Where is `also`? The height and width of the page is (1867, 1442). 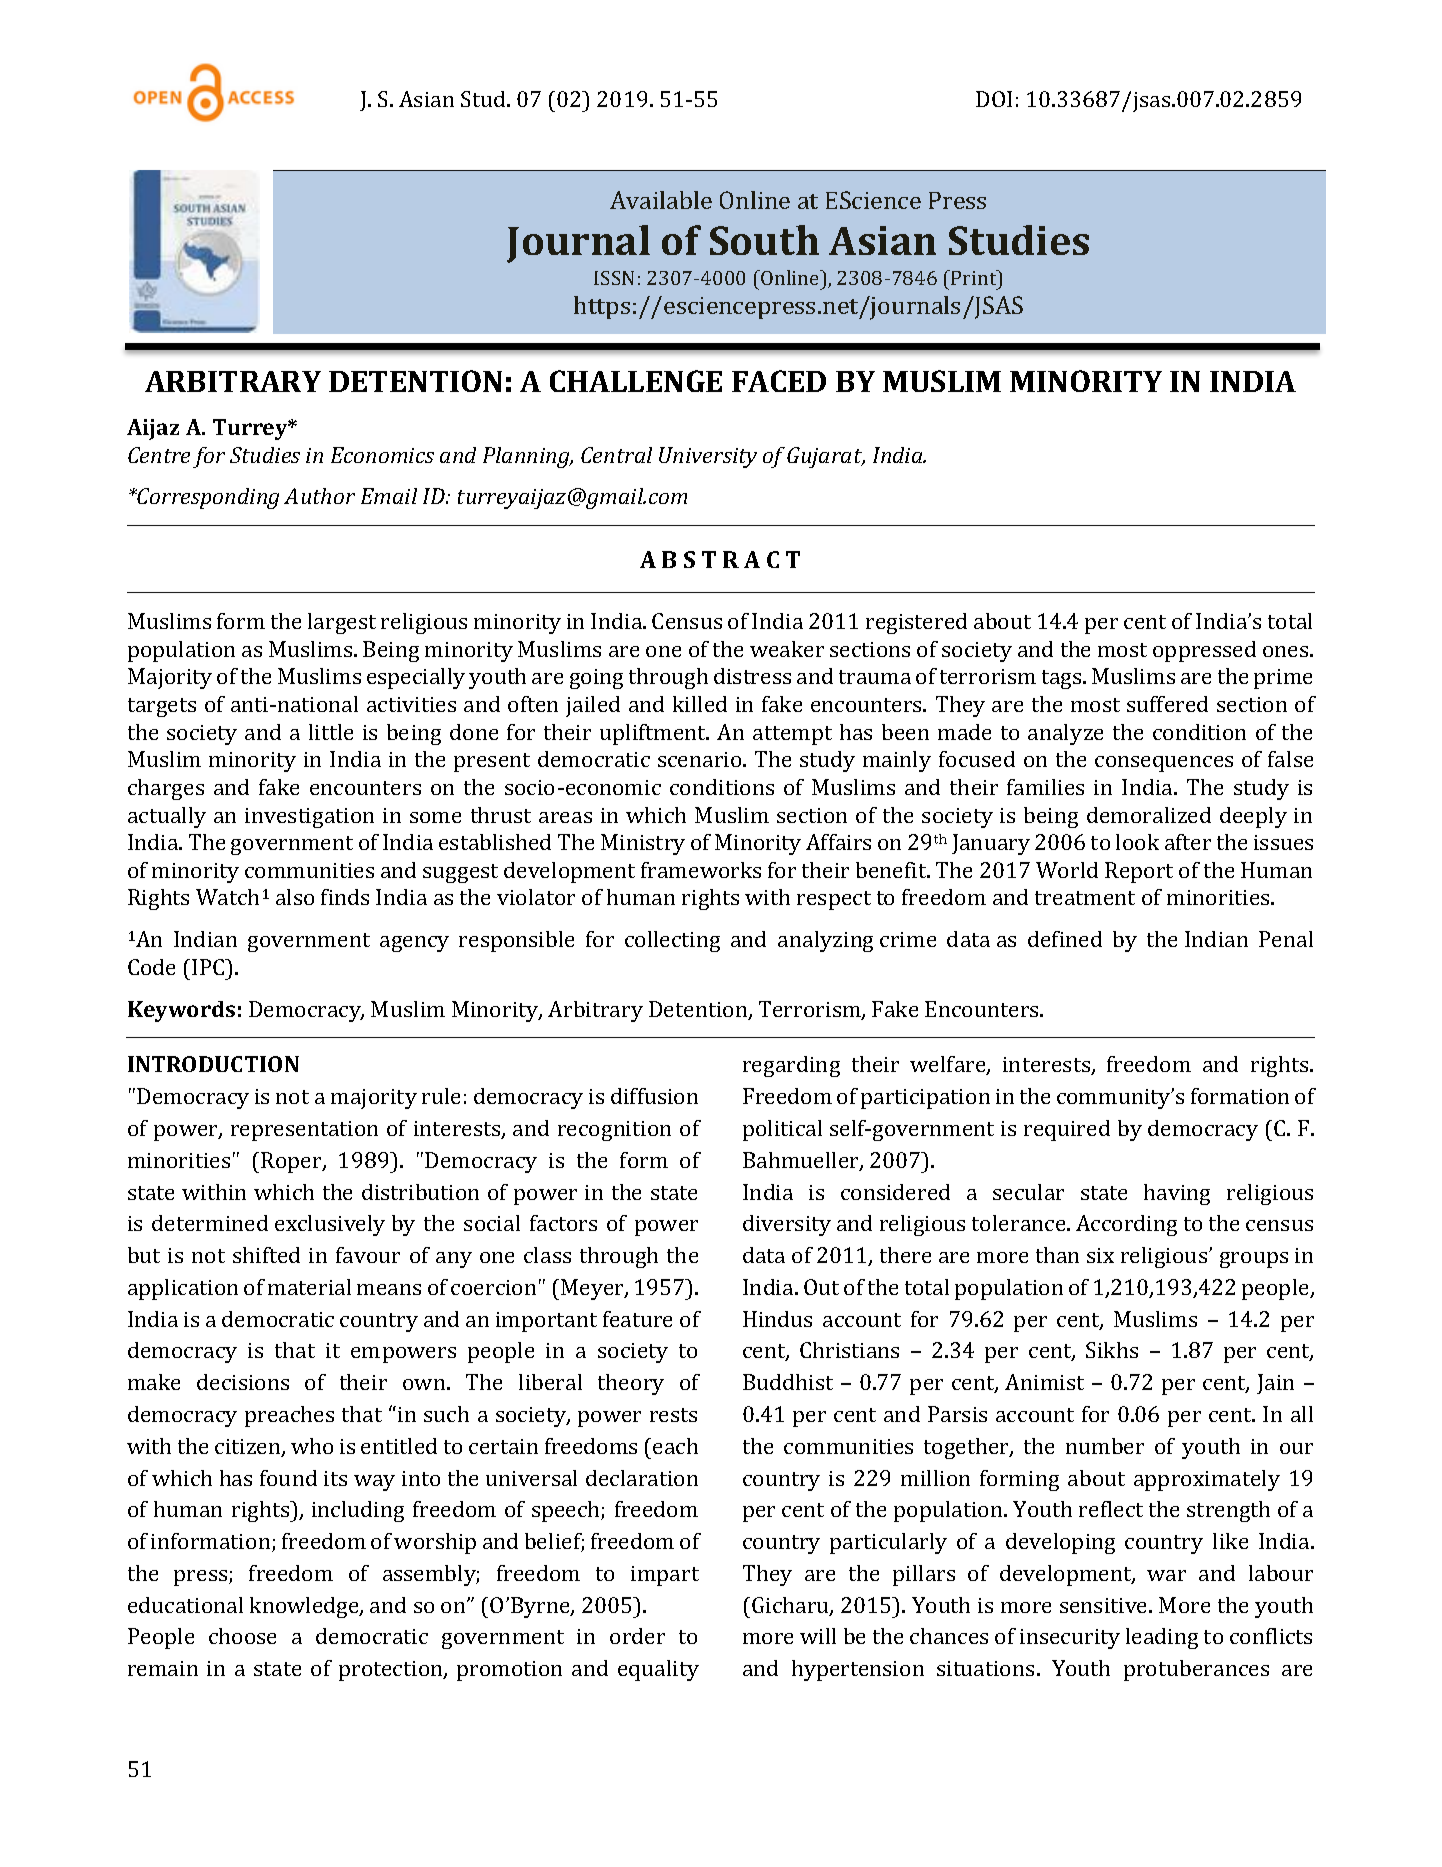
also is located at coordinates (295, 897).
